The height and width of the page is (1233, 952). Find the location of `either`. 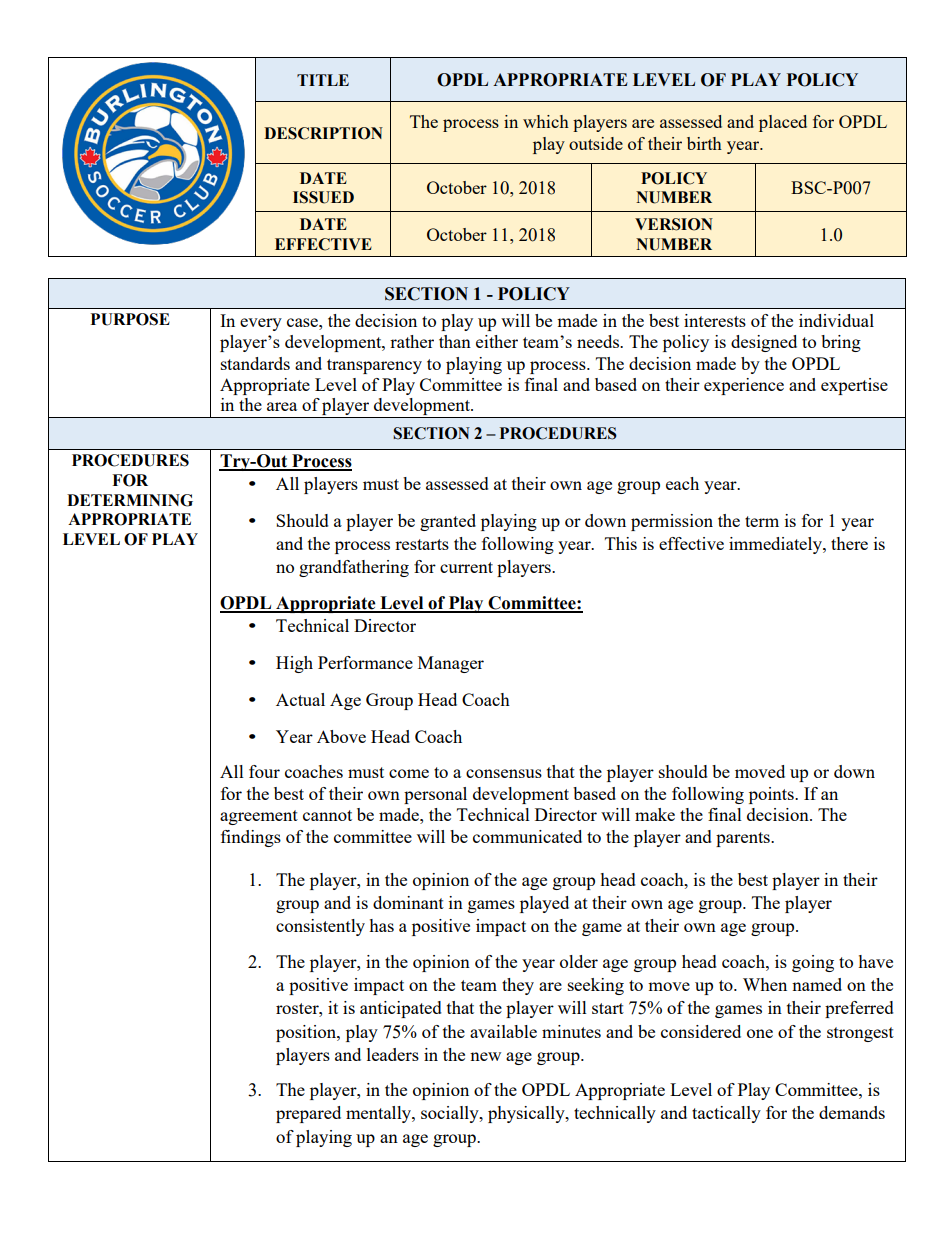

either is located at coordinates (497, 341).
